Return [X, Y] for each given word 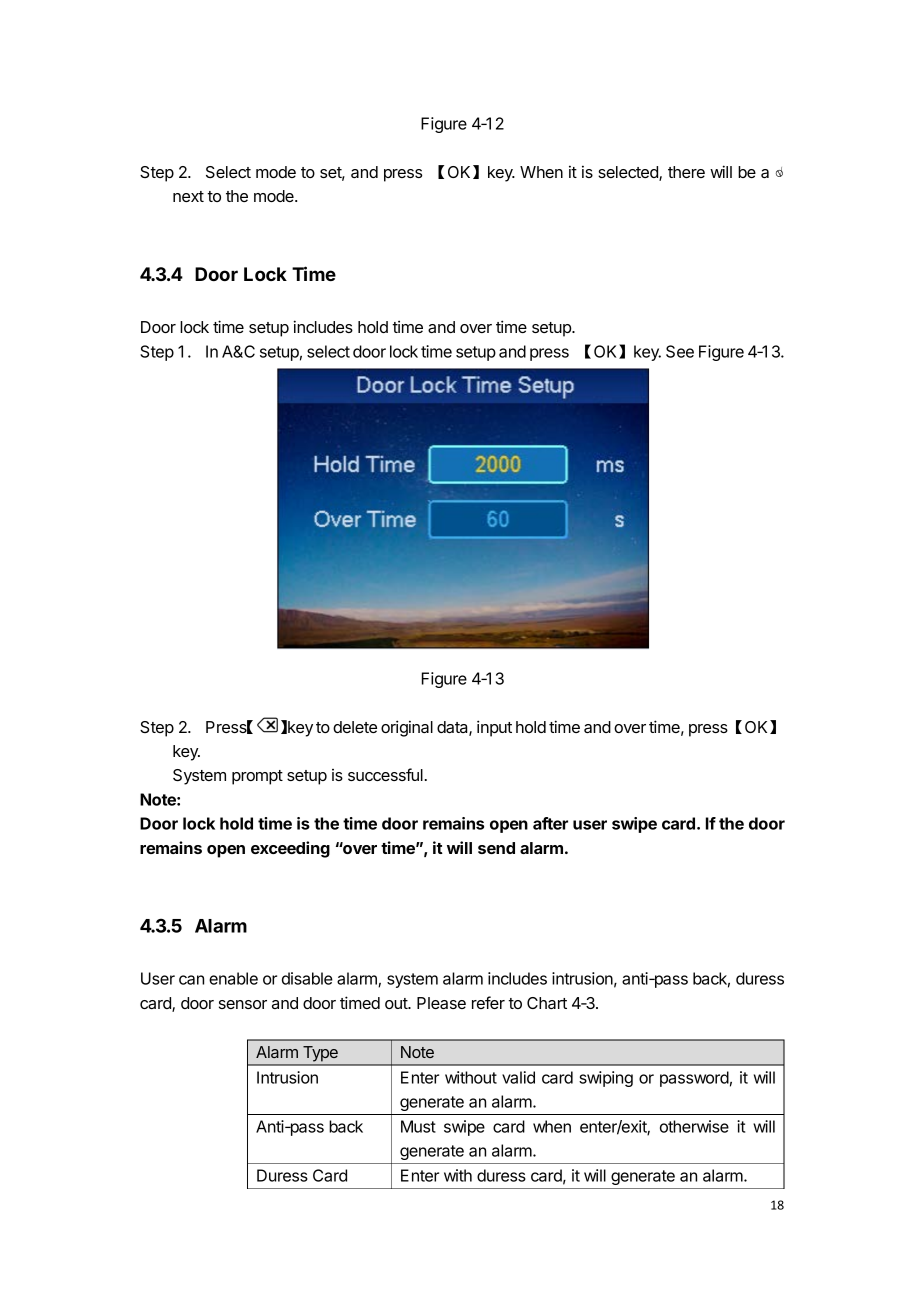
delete [355, 727]
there [686, 172]
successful [385, 774]
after [550, 823]
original [407, 728]
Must [418, 1126]
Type [320, 1053]
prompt [257, 777]
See [680, 351]
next [188, 196]
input [494, 728]
